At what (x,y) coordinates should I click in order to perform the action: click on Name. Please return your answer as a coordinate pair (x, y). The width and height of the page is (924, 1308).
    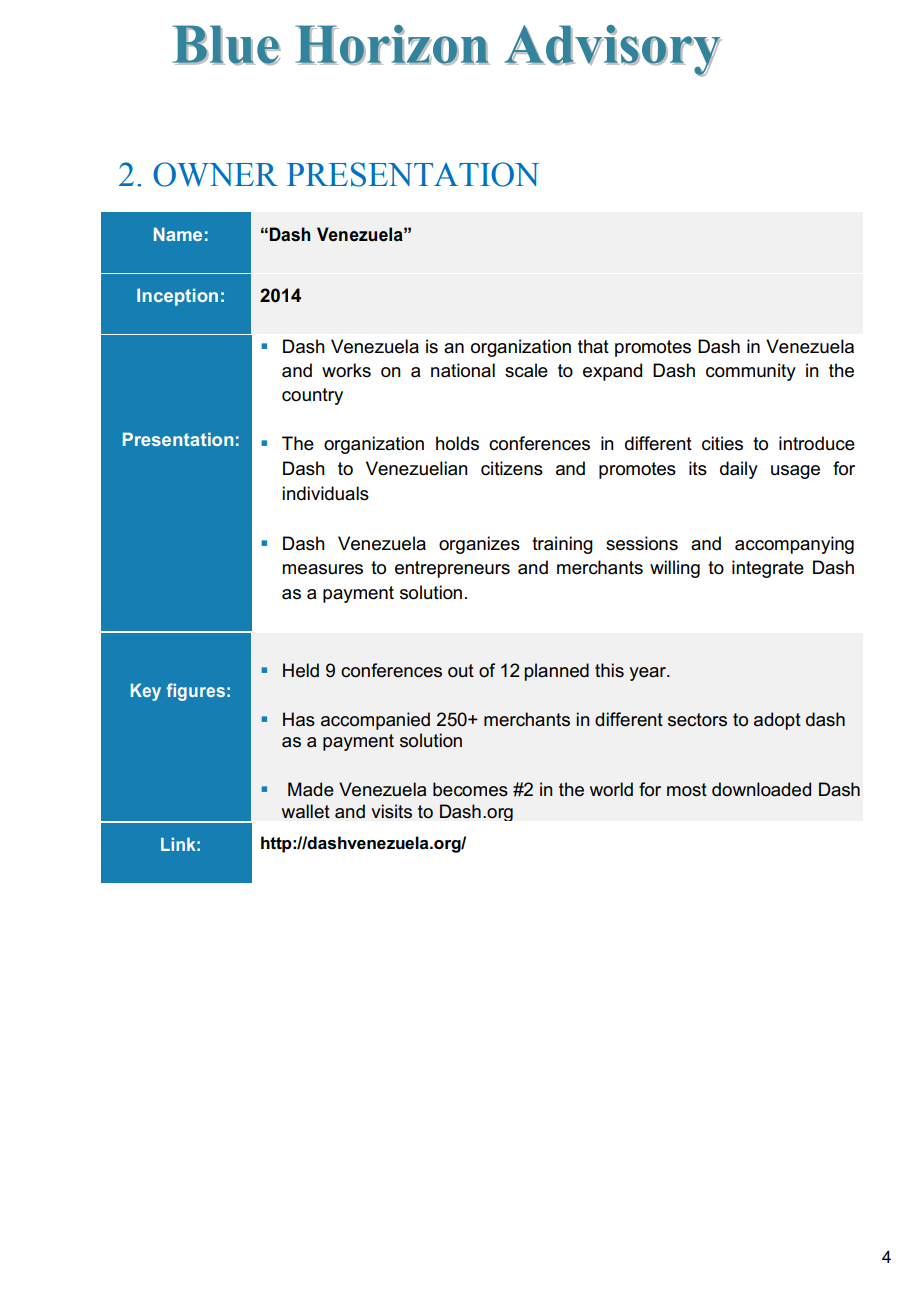
    Looking at the image, I should click on (178, 234).
